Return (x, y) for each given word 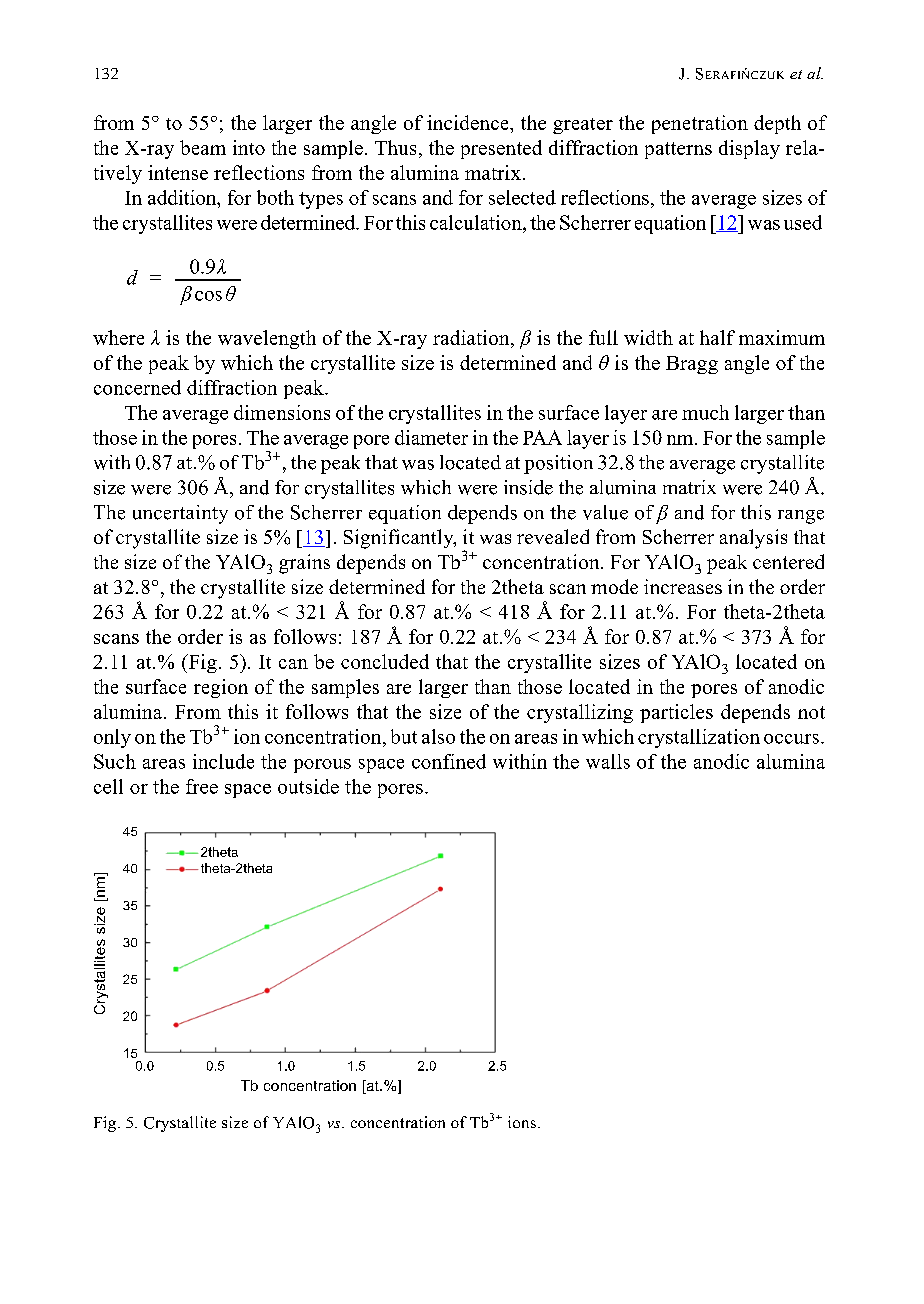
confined (449, 761)
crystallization (699, 738)
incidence (469, 122)
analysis (753, 539)
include (223, 761)
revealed (553, 536)
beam (203, 147)
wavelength (267, 339)
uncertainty (180, 514)
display (749, 149)
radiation (472, 337)
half (717, 337)
